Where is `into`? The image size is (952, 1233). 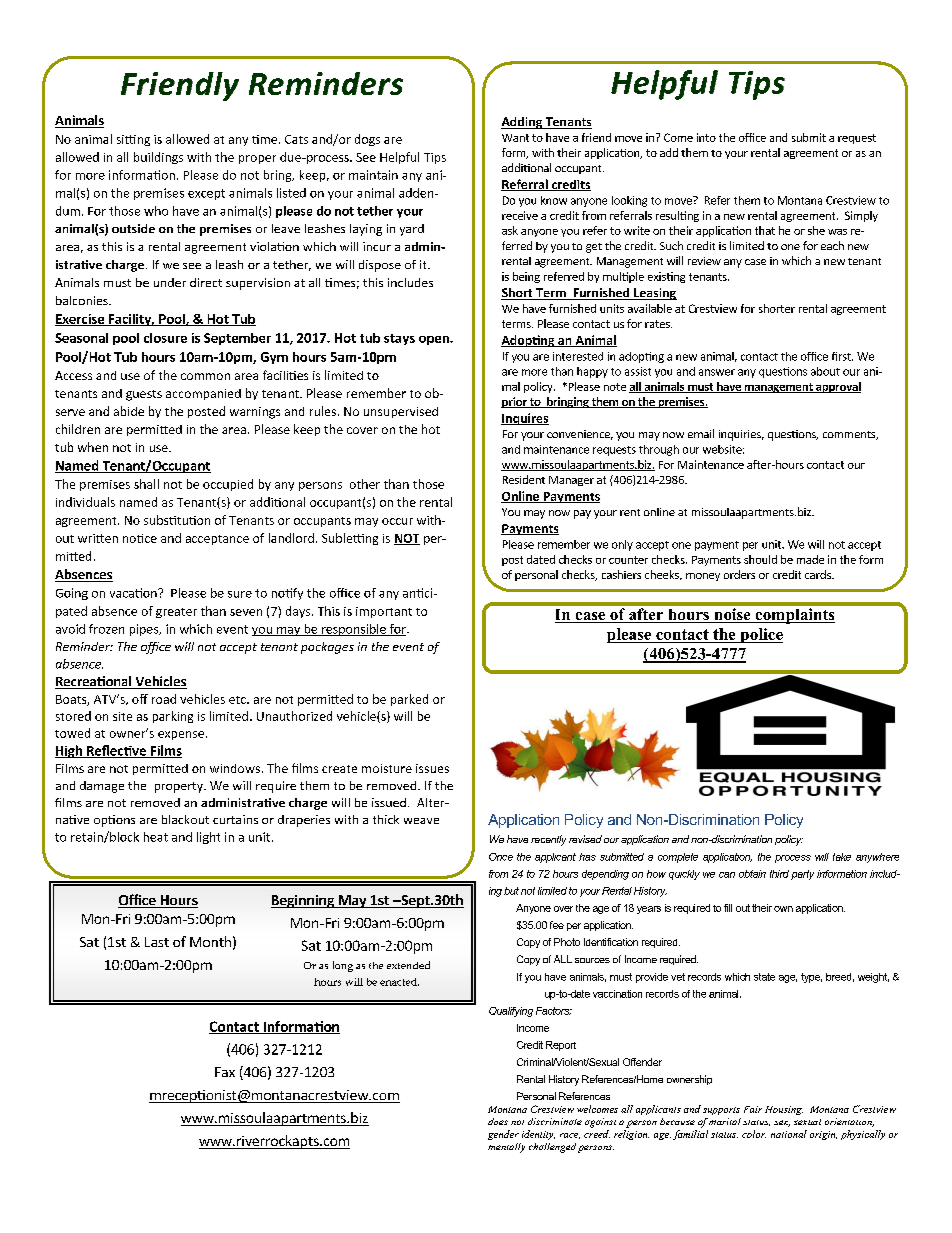 into is located at coordinates (706, 137).
